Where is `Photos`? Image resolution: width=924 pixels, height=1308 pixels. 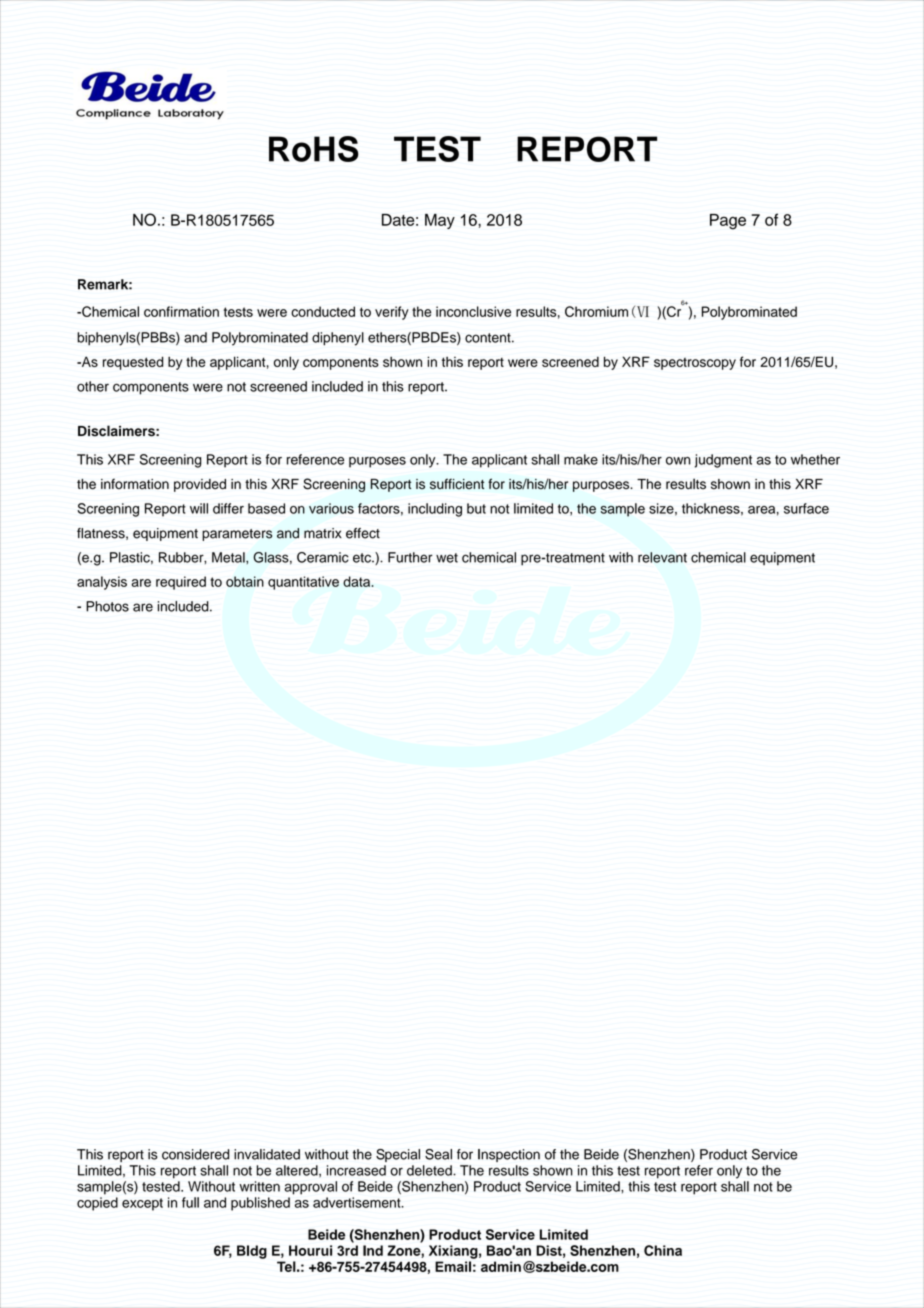
Photos is located at coordinates (107, 606).
